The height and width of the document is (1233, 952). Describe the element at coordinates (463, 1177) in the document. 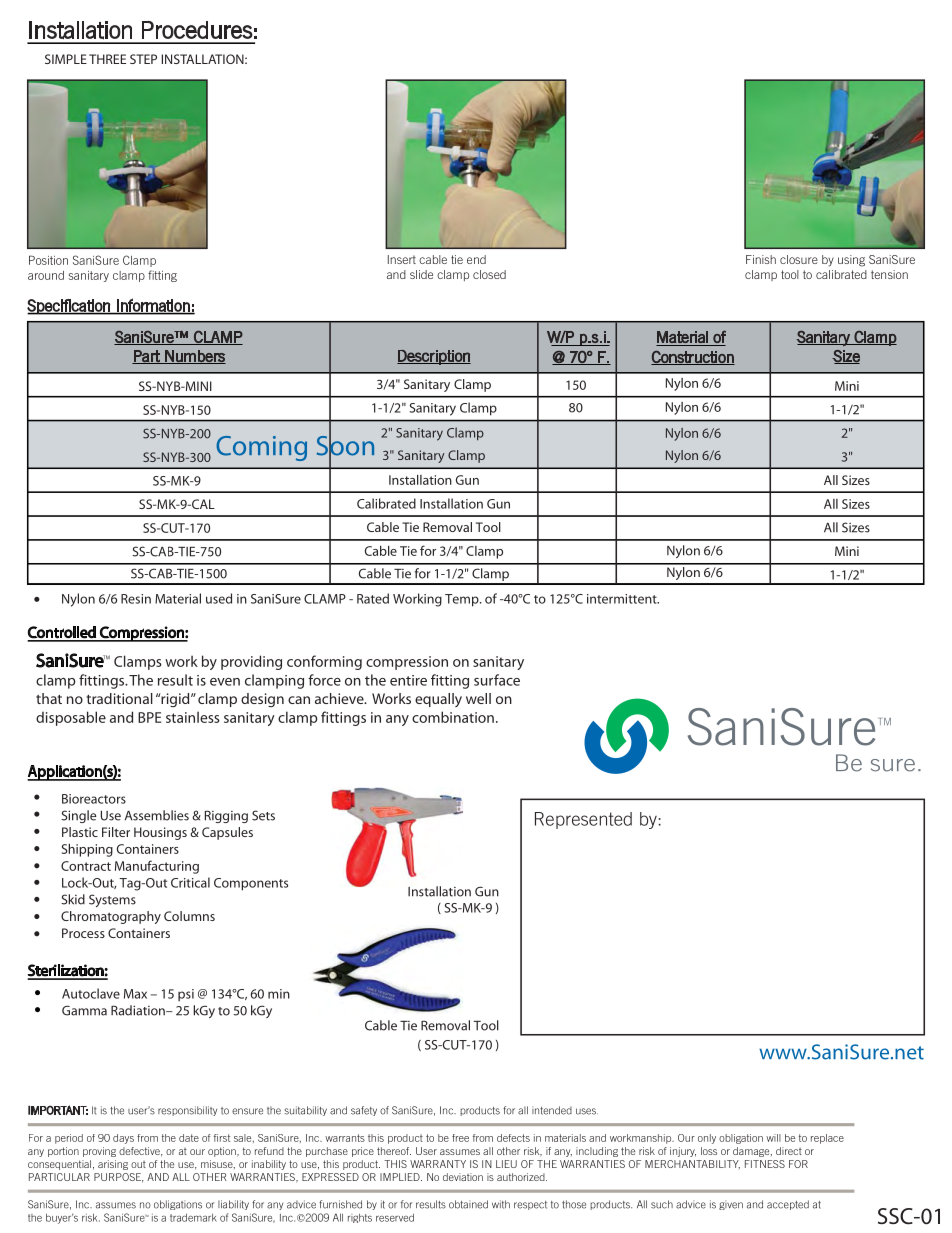

I see `deviation` at that location.
